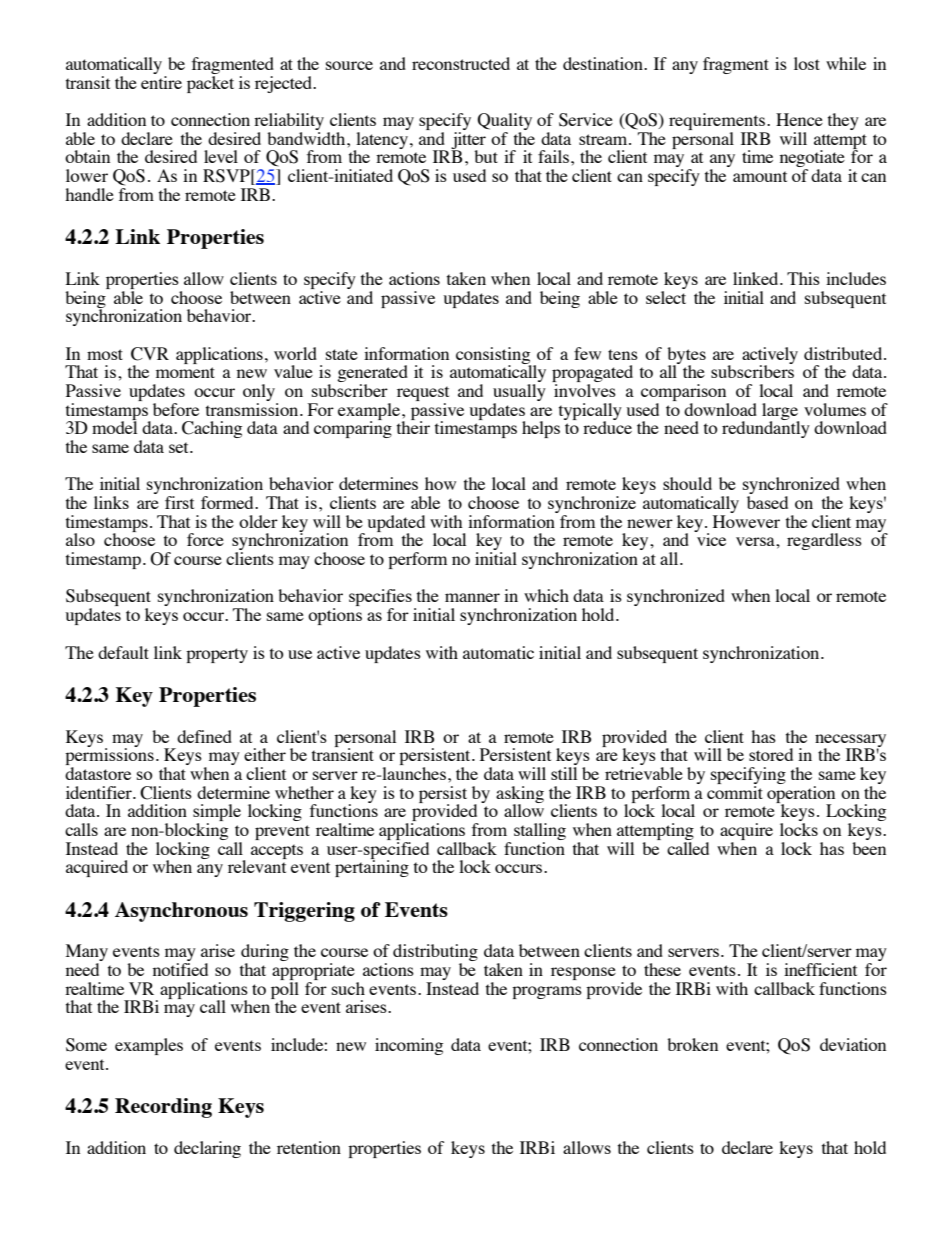 Image resolution: width=952 pixels, height=1233 pixels. Describe the element at coordinates (163, 1108) in the page. I see `Recording` at that location.
